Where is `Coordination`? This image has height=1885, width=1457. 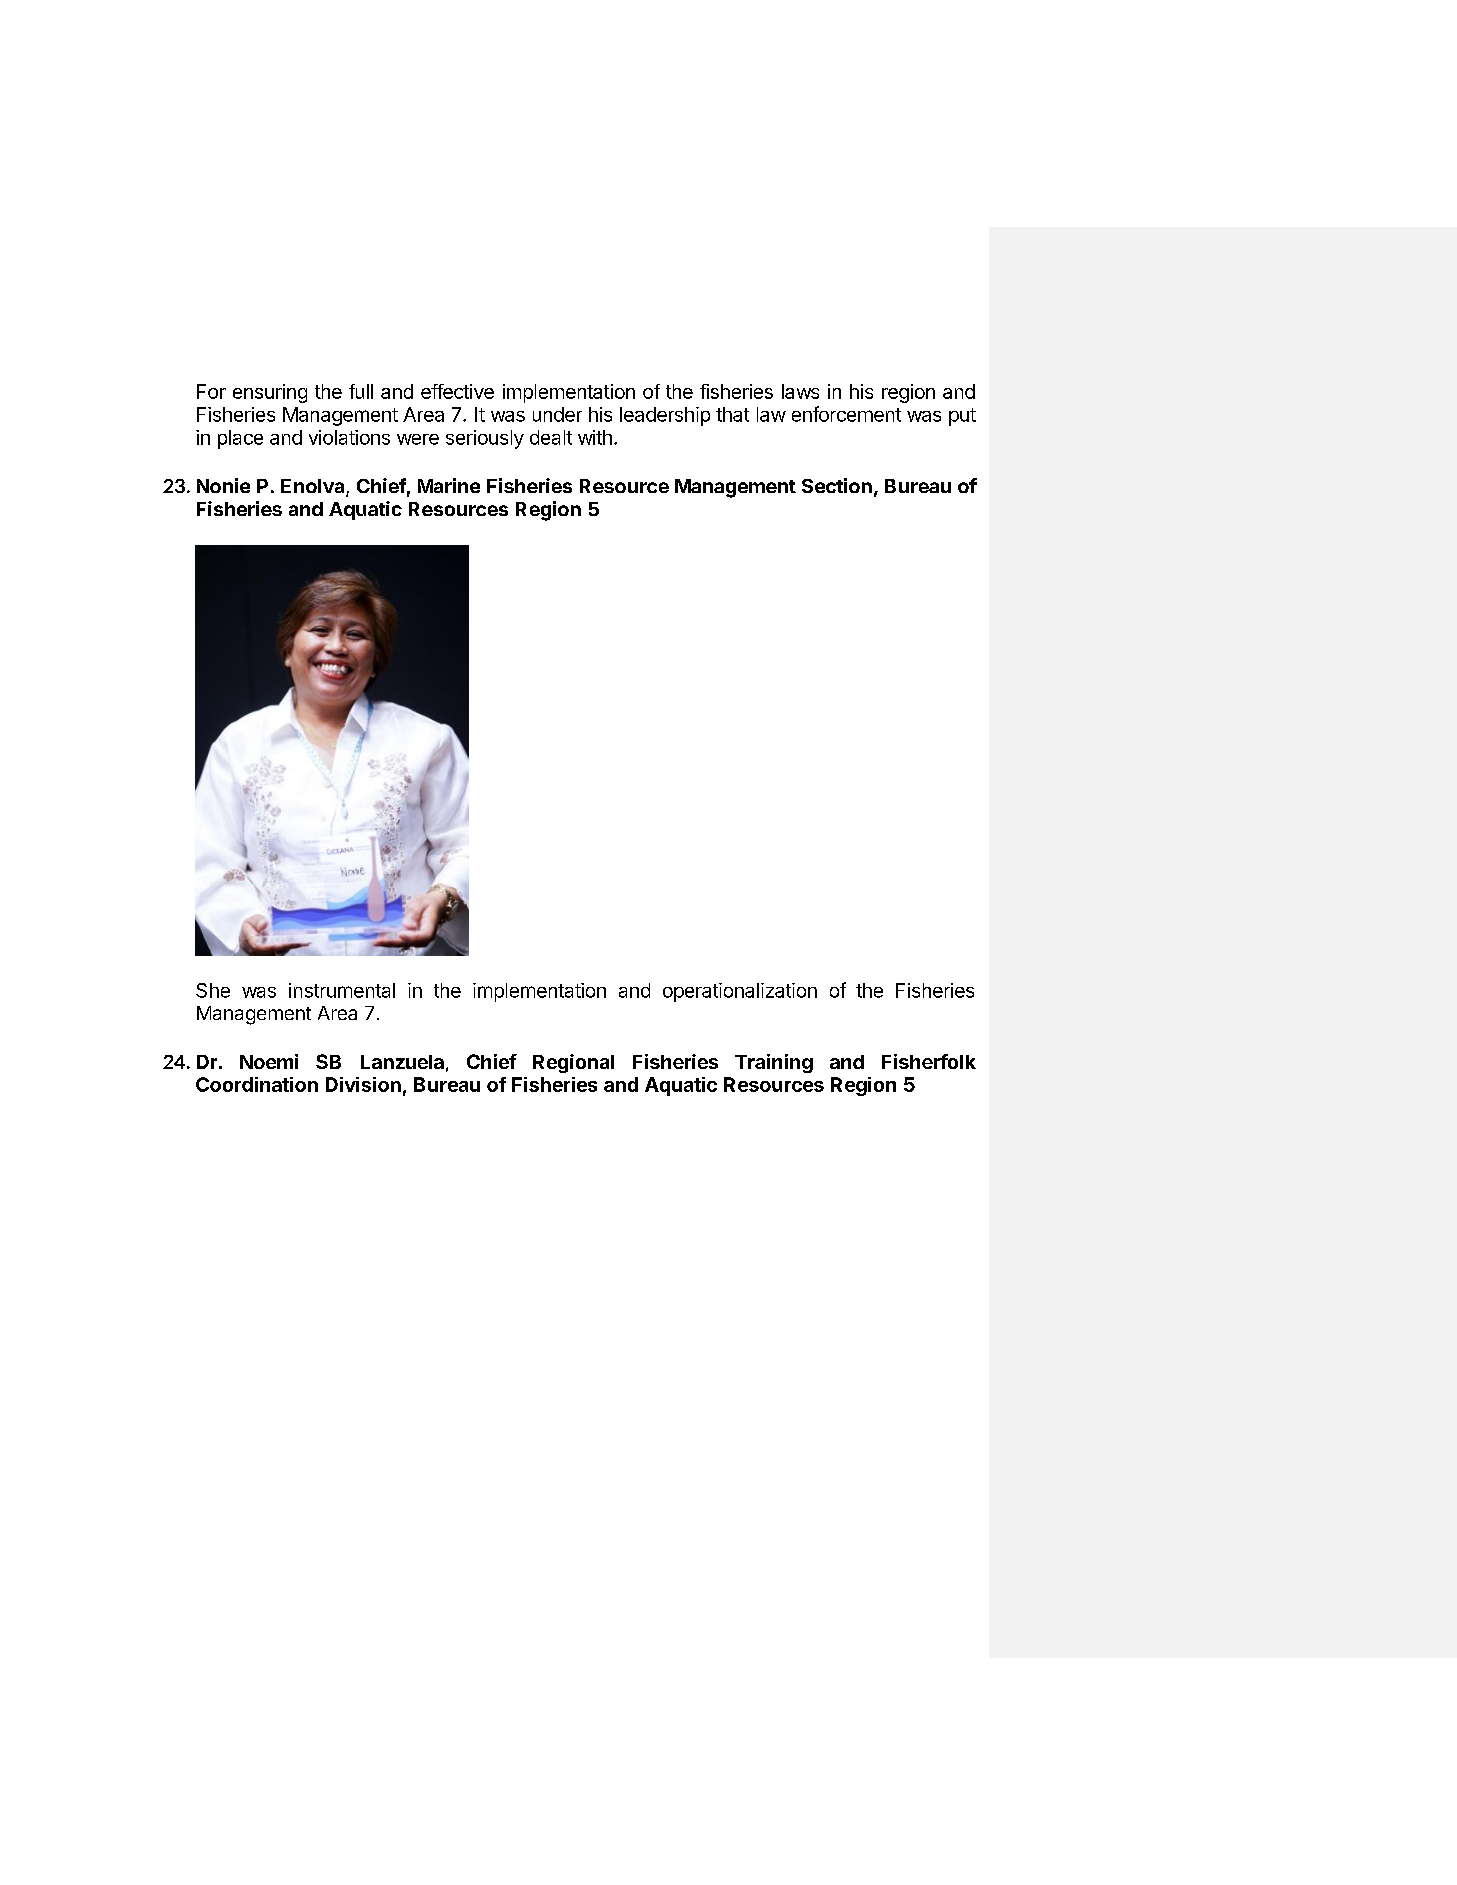
Coordination is located at coordinates (257, 1084).
